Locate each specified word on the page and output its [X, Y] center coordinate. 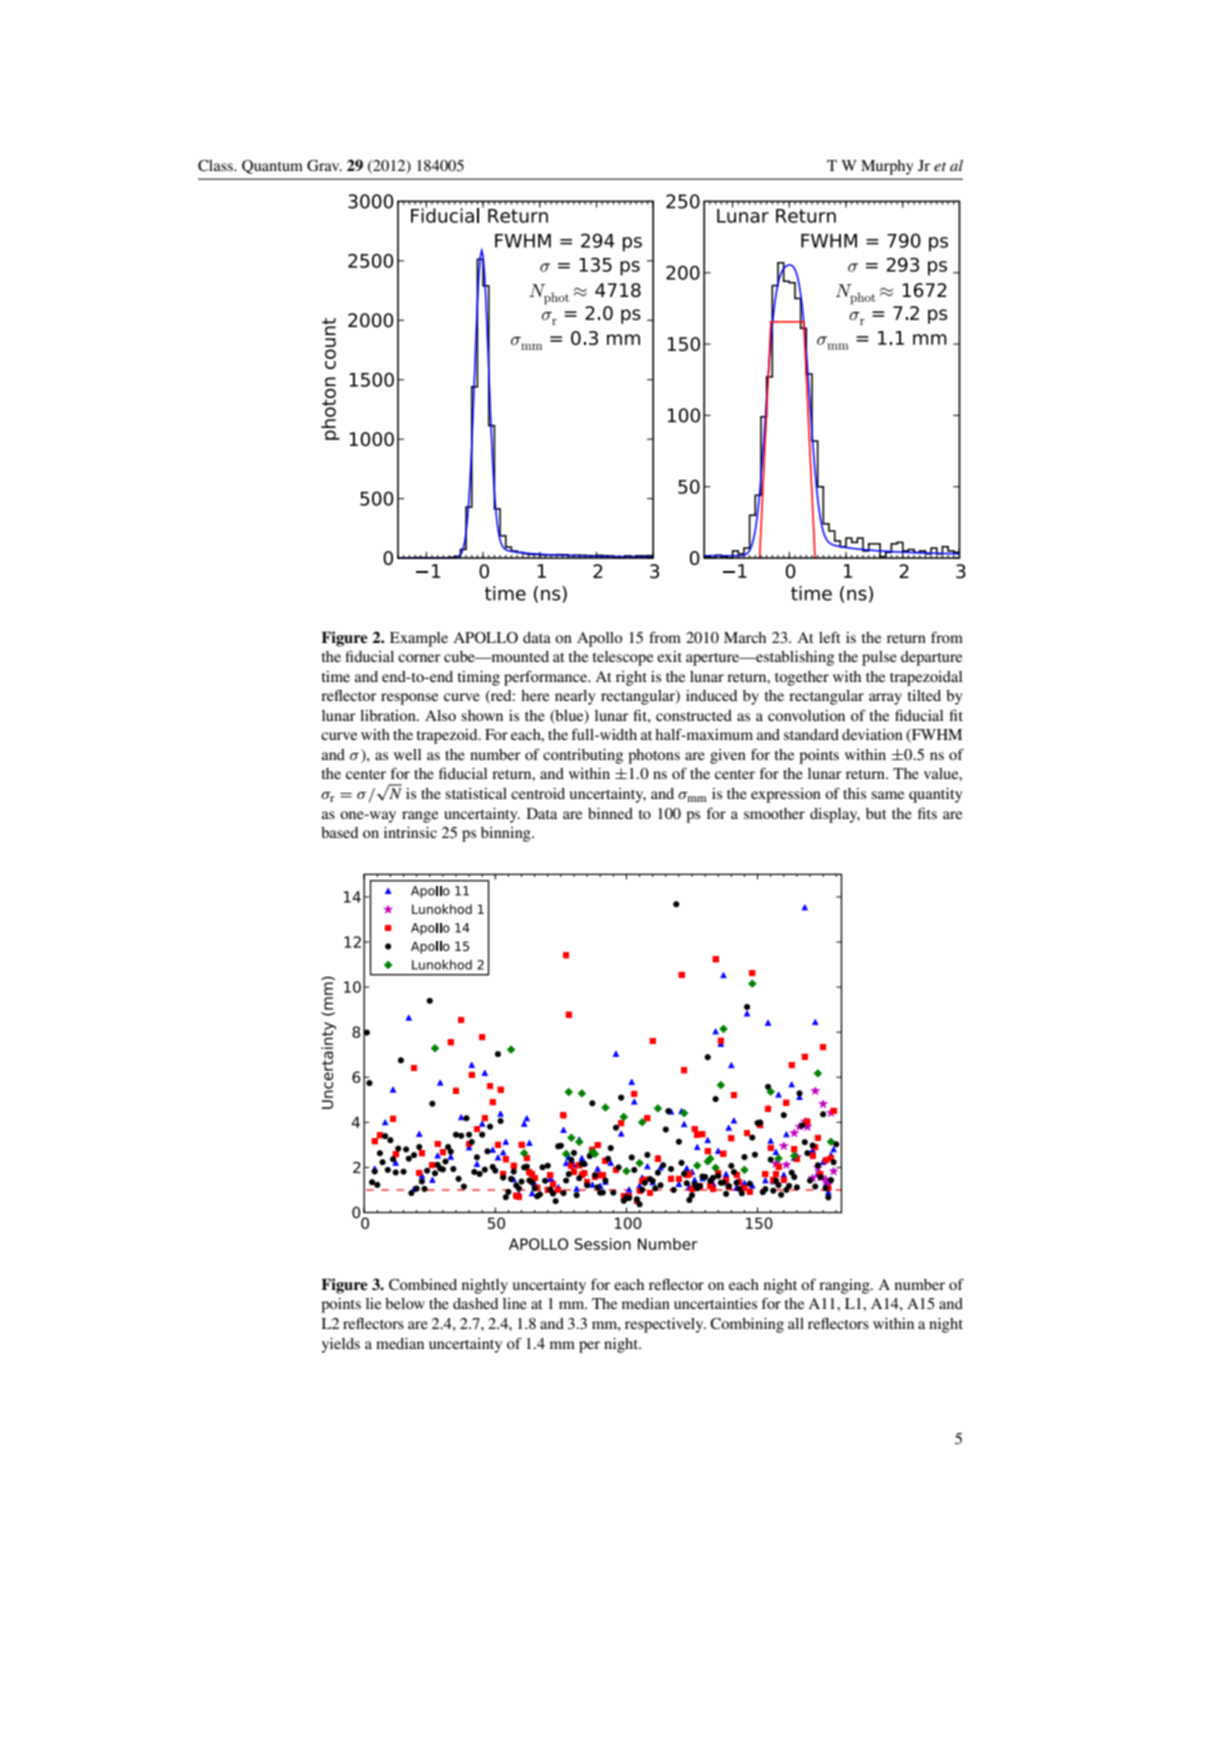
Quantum [272, 167]
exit [669, 656]
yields [340, 1345]
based [339, 832]
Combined [423, 1285]
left [830, 637]
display [835, 815]
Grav [324, 166]
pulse [879, 658]
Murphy [887, 167]
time [336, 676]
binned [610, 813]
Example [419, 639]
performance [547, 678]
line [515, 1303]
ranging [845, 1286]
